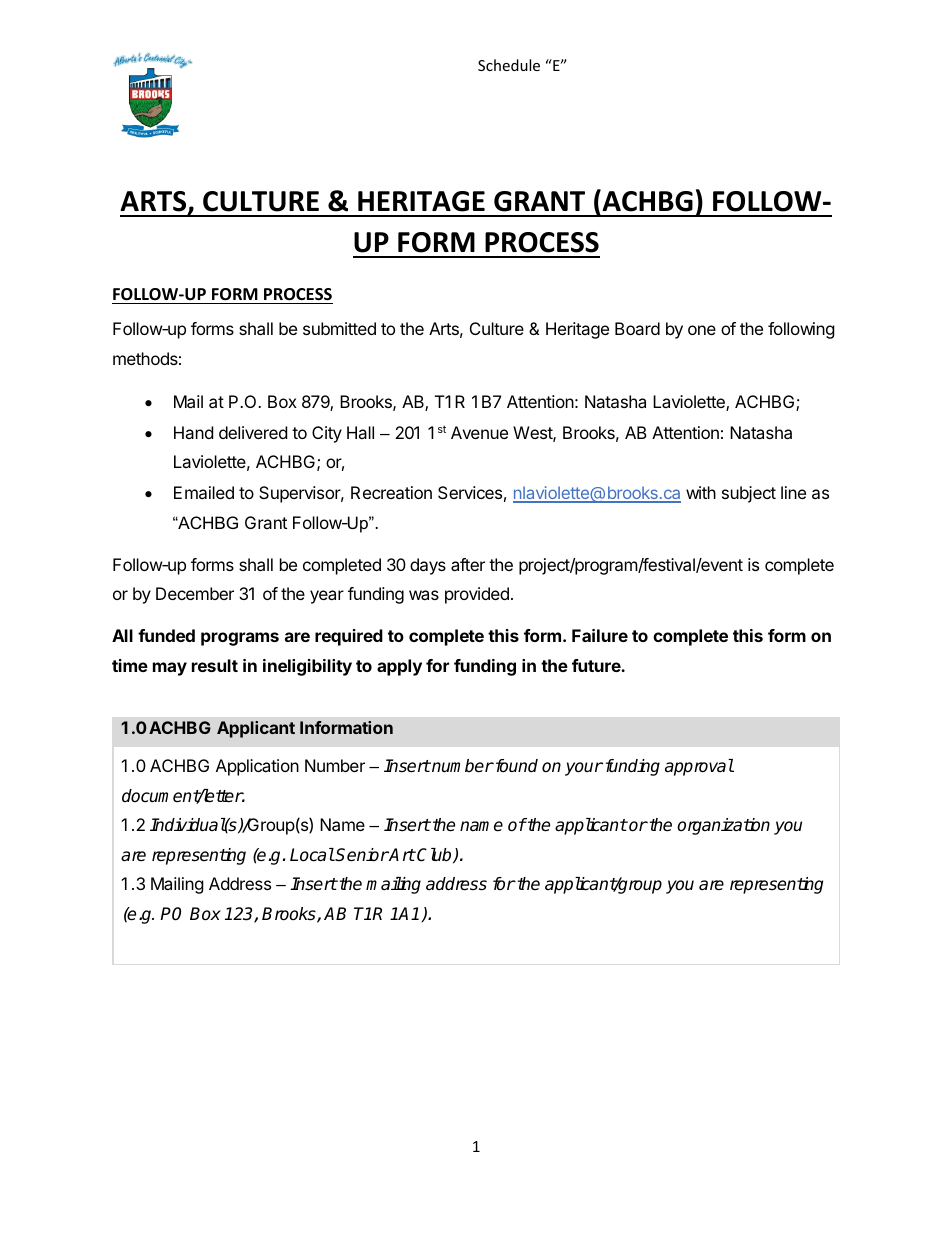 The height and width of the screenshot is (1233, 952). What do you see at coordinates (399, 667) in the screenshot?
I see `apply` at bounding box center [399, 667].
